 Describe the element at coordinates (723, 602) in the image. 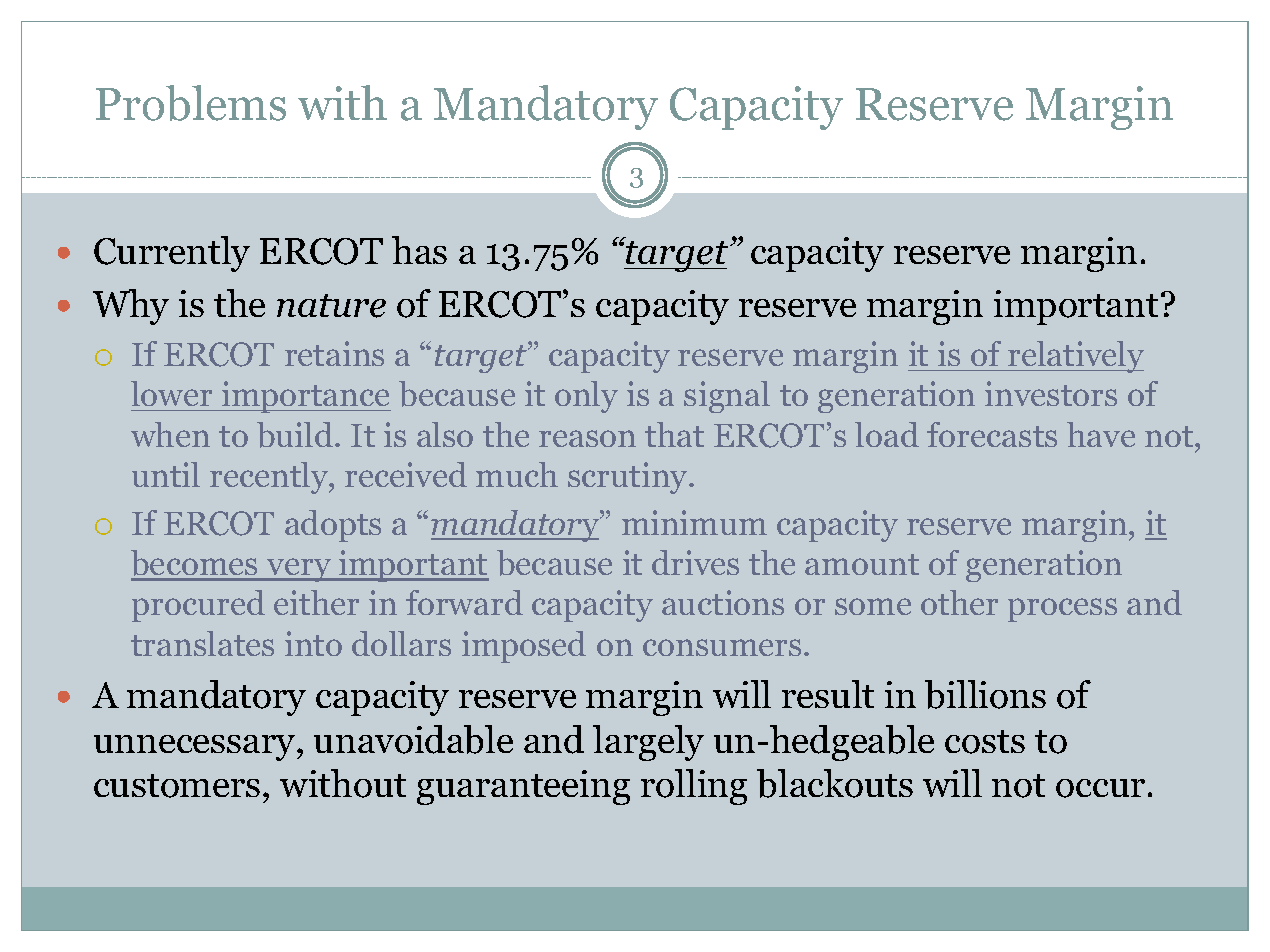

I see `auctions` at that location.
